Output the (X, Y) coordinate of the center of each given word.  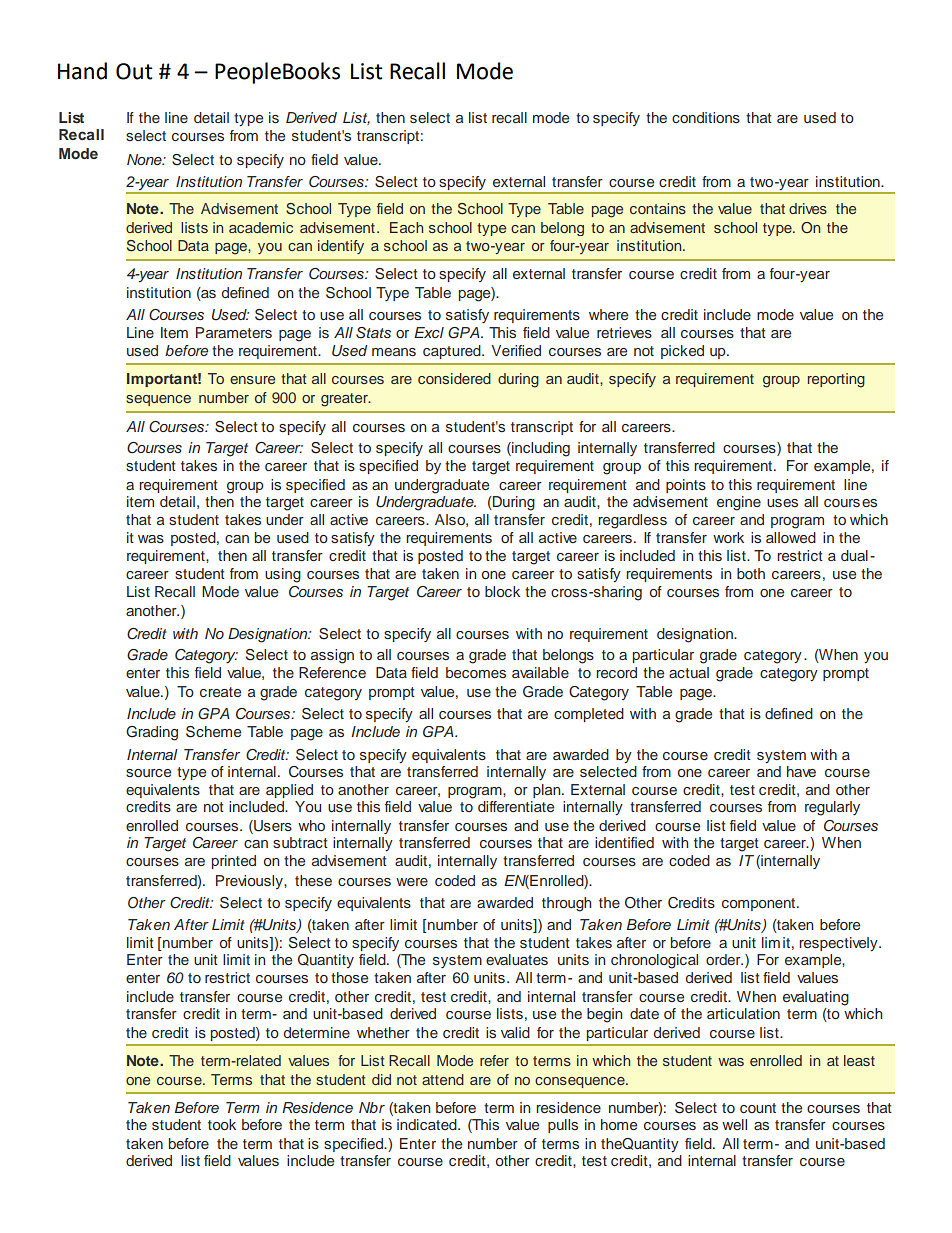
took (222, 1124)
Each (406, 227)
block (502, 591)
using (283, 575)
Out (134, 71)
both (751, 573)
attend (443, 1079)
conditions (706, 117)
